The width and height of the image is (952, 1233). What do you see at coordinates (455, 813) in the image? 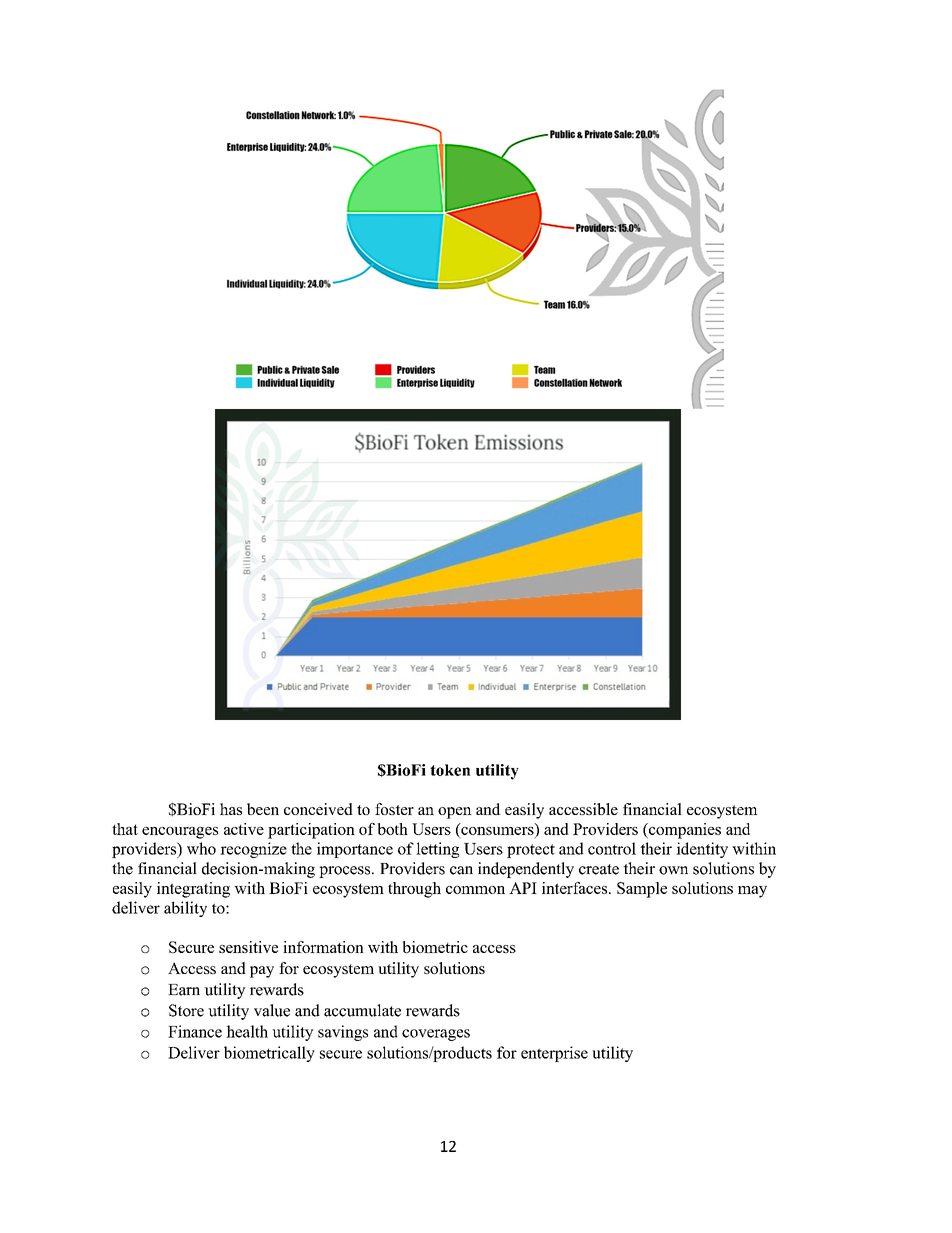
I see `open` at bounding box center [455, 813].
